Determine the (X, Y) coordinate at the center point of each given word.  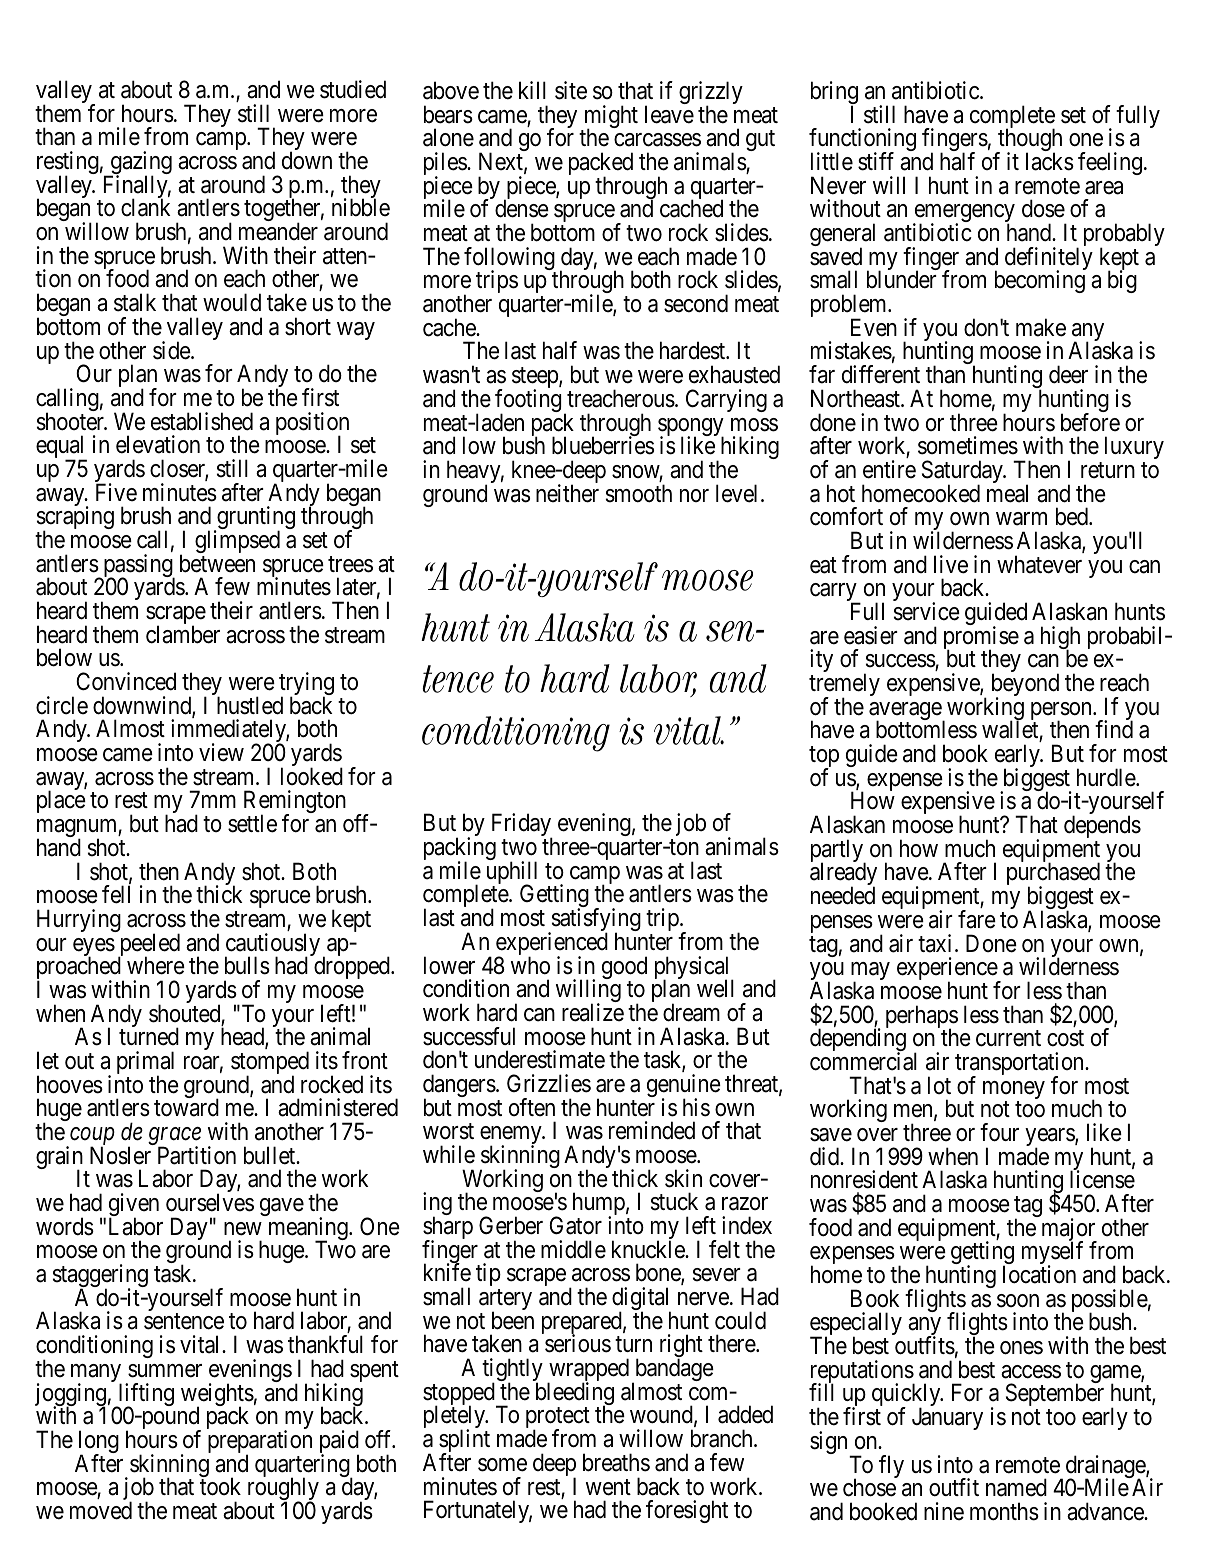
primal (145, 1064)
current (1008, 1039)
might (609, 118)
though (1029, 141)
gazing (140, 164)
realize (593, 1012)
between (217, 563)
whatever (1039, 564)
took (220, 1486)
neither (567, 493)
